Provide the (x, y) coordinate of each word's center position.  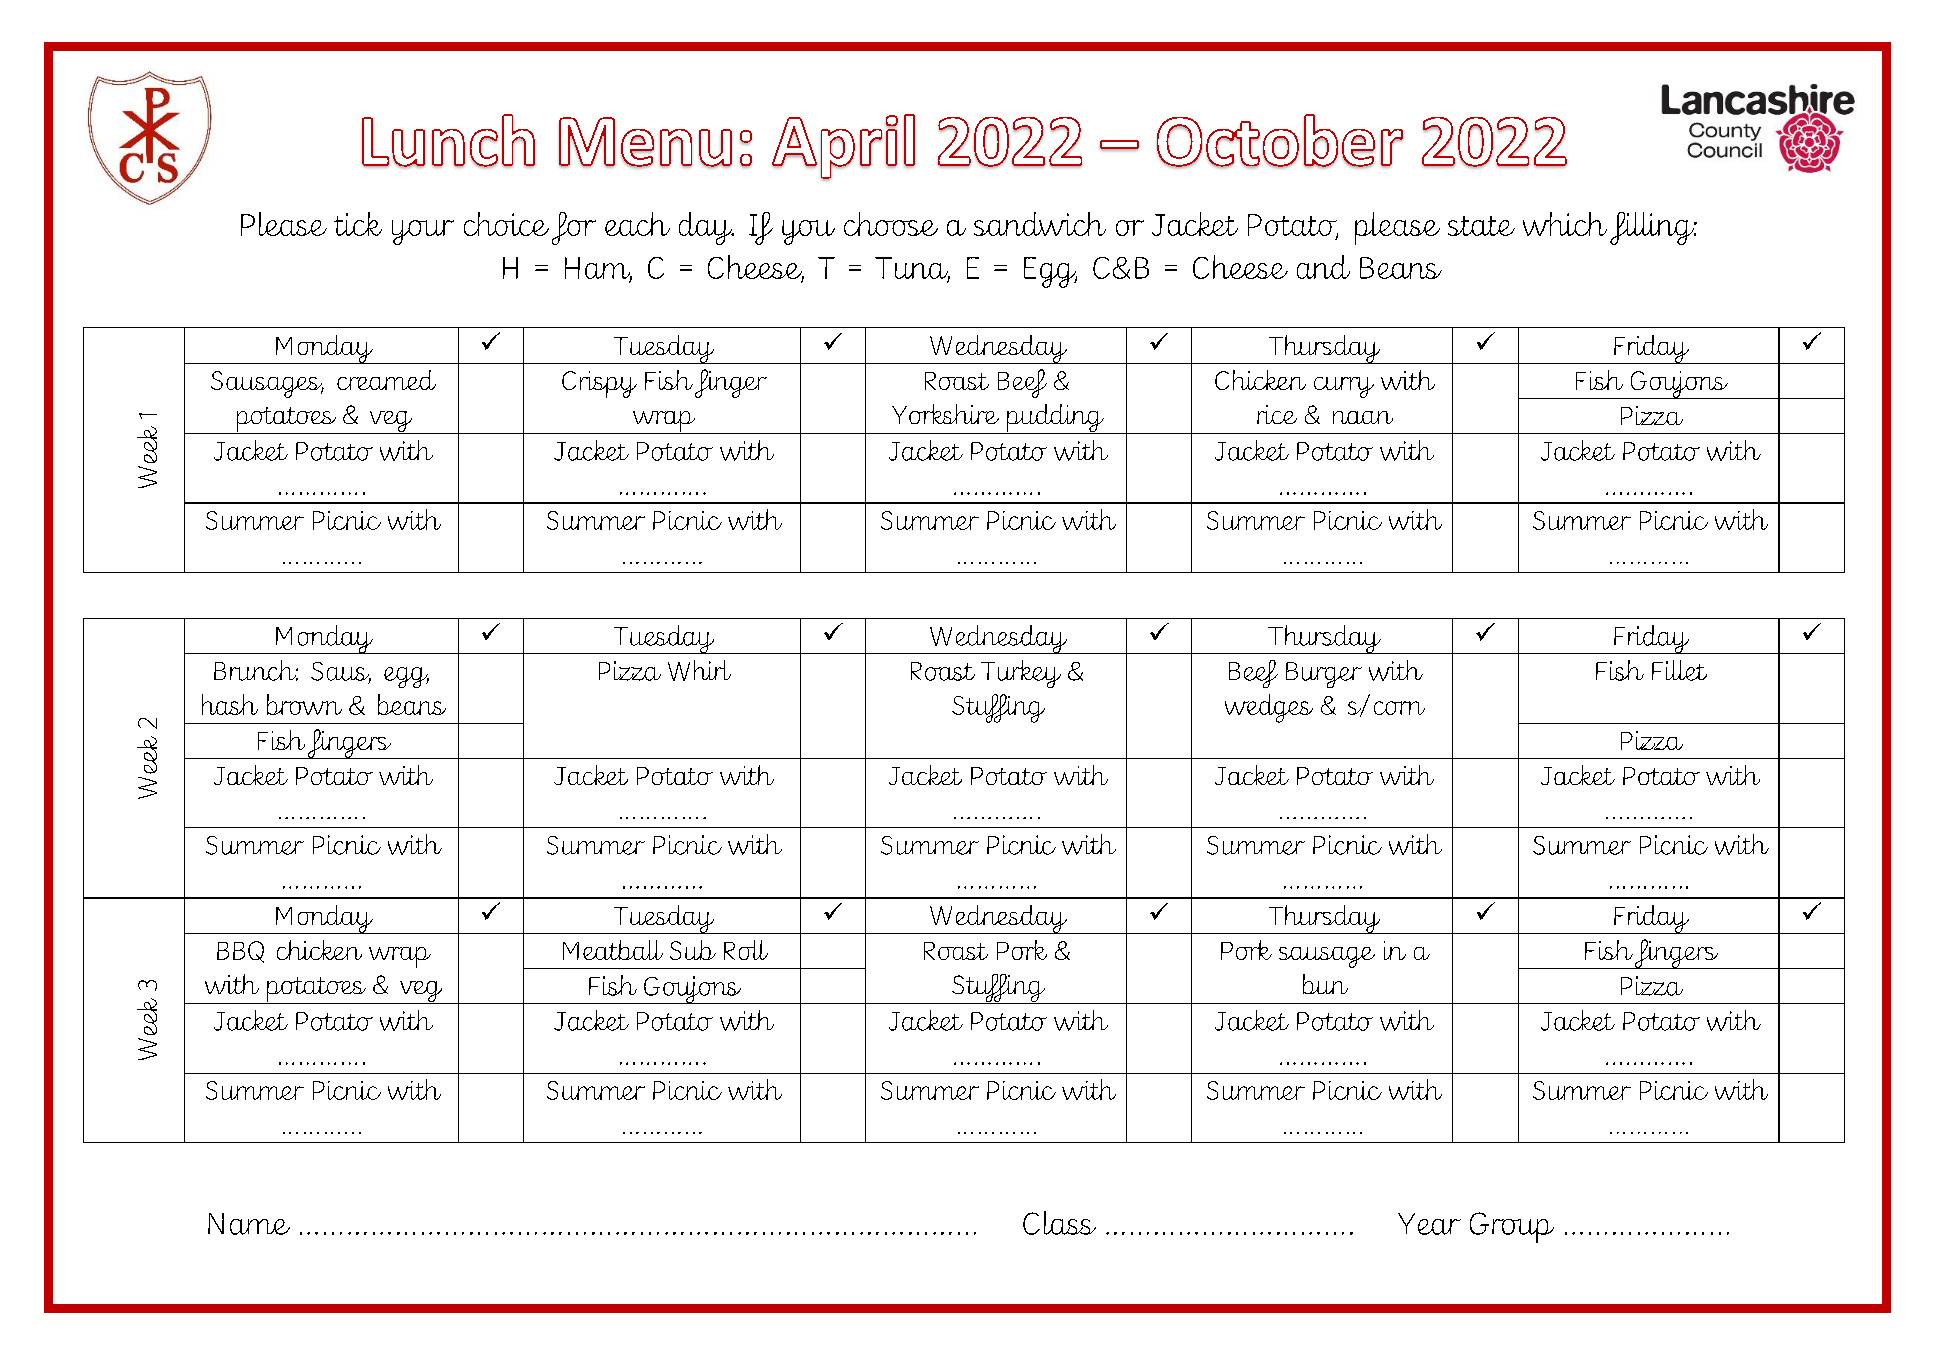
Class (1059, 1223)
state (1481, 226)
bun (1325, 984)
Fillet (1679, 670)
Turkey (1021, 674)
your (423, 232)
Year (1429, 1224)
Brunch (256, 670)
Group (1512, 1227)
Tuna (912, 269)
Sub (693, 950)
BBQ (240, 952)
